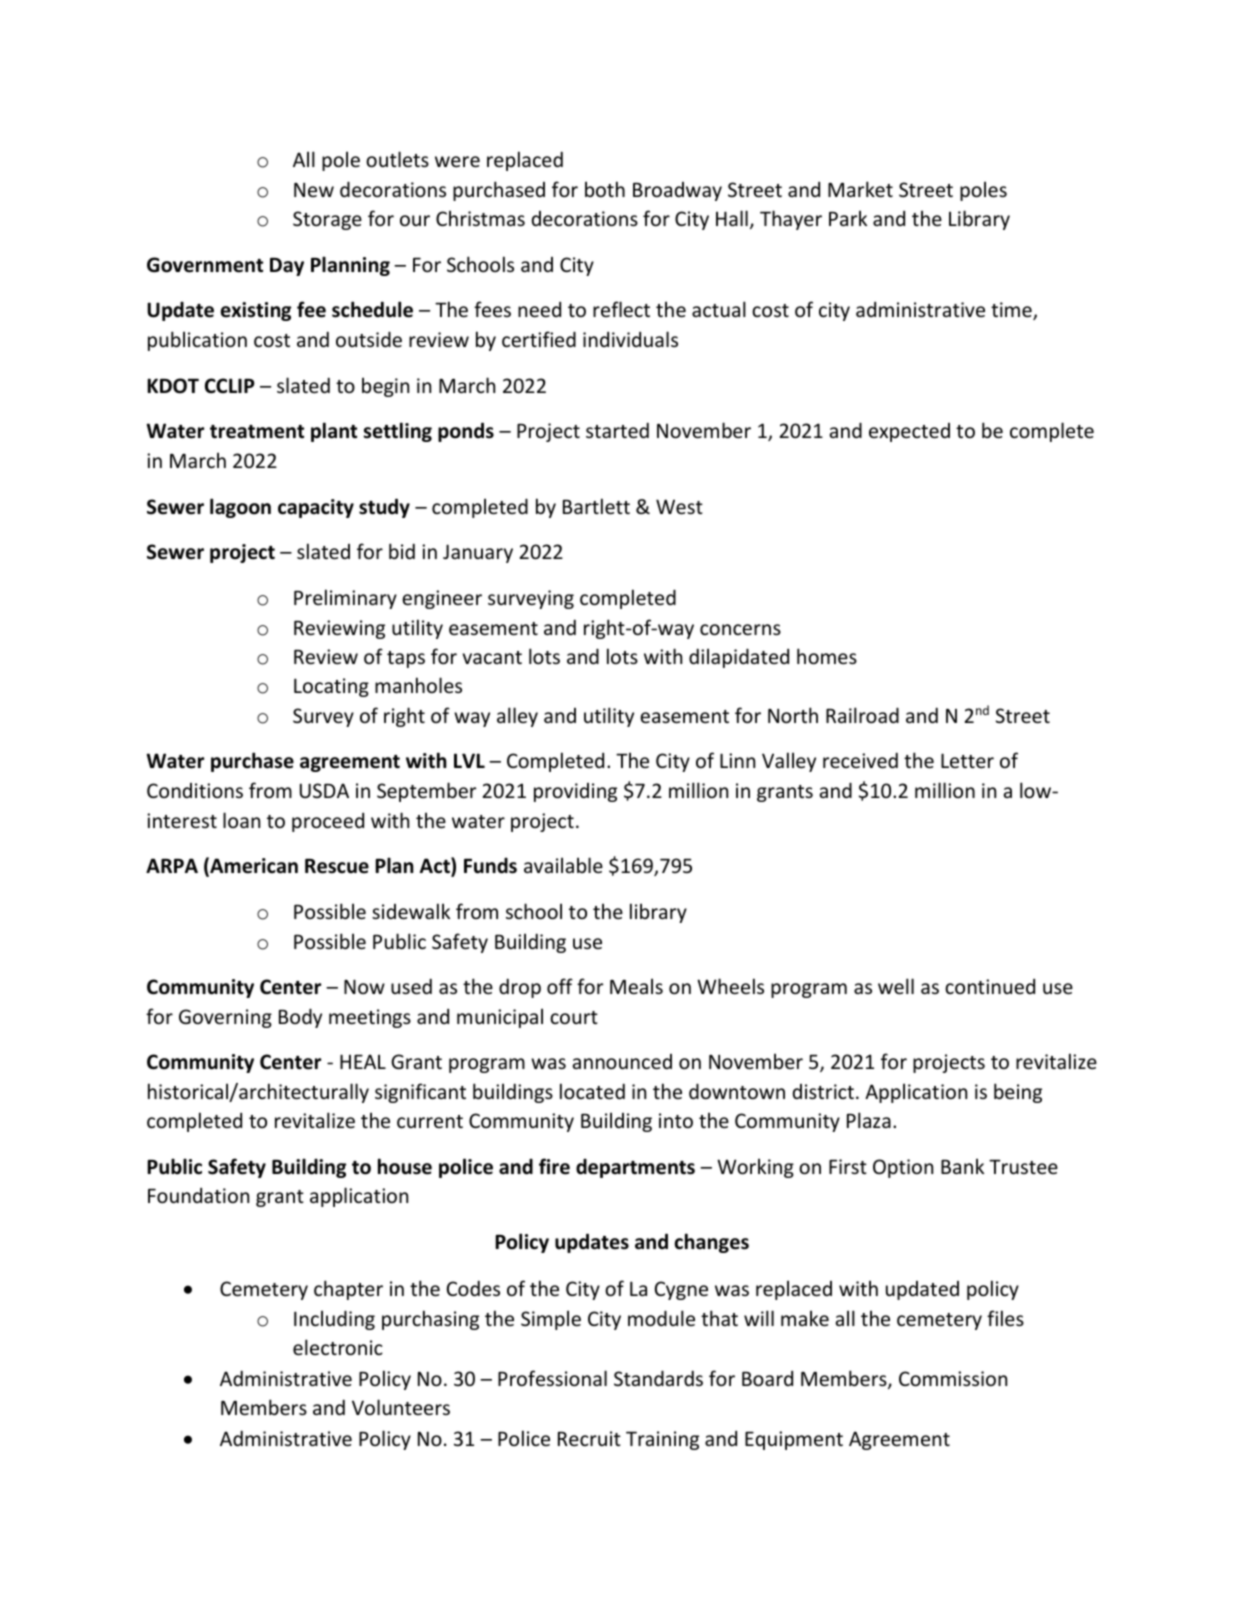 This screenshot has width=1244, height=1610. I want to click on USDA, so click(324, 790).
